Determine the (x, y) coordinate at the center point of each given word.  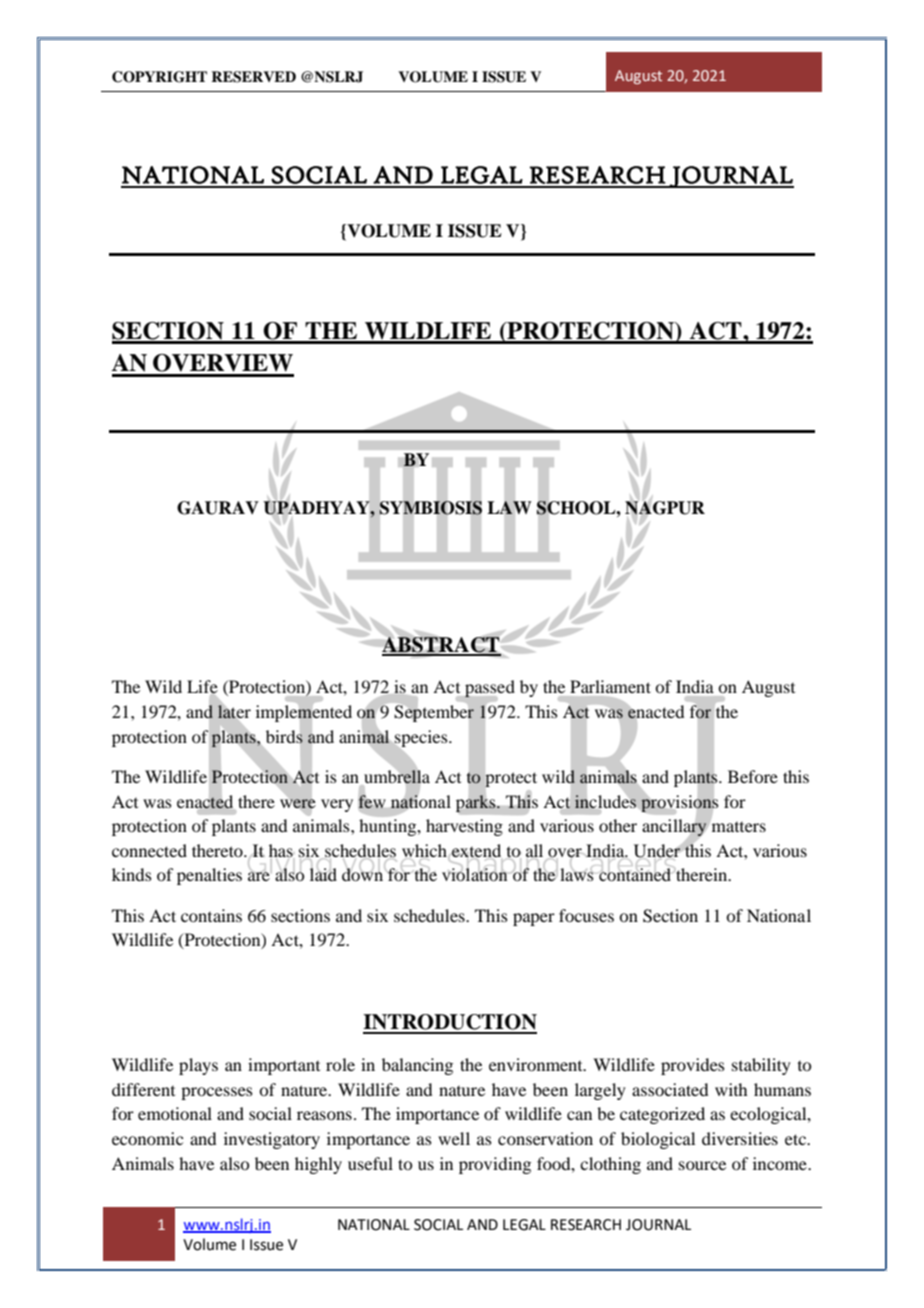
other (618, 825)
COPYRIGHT (159, 77)
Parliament (610, 686)
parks (477, 804)
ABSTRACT (441, 646)
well (454, 1138)
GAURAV (218, 508)
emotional (175, 1113)
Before (753, 776)
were (298, 804)
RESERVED (253, 77)
